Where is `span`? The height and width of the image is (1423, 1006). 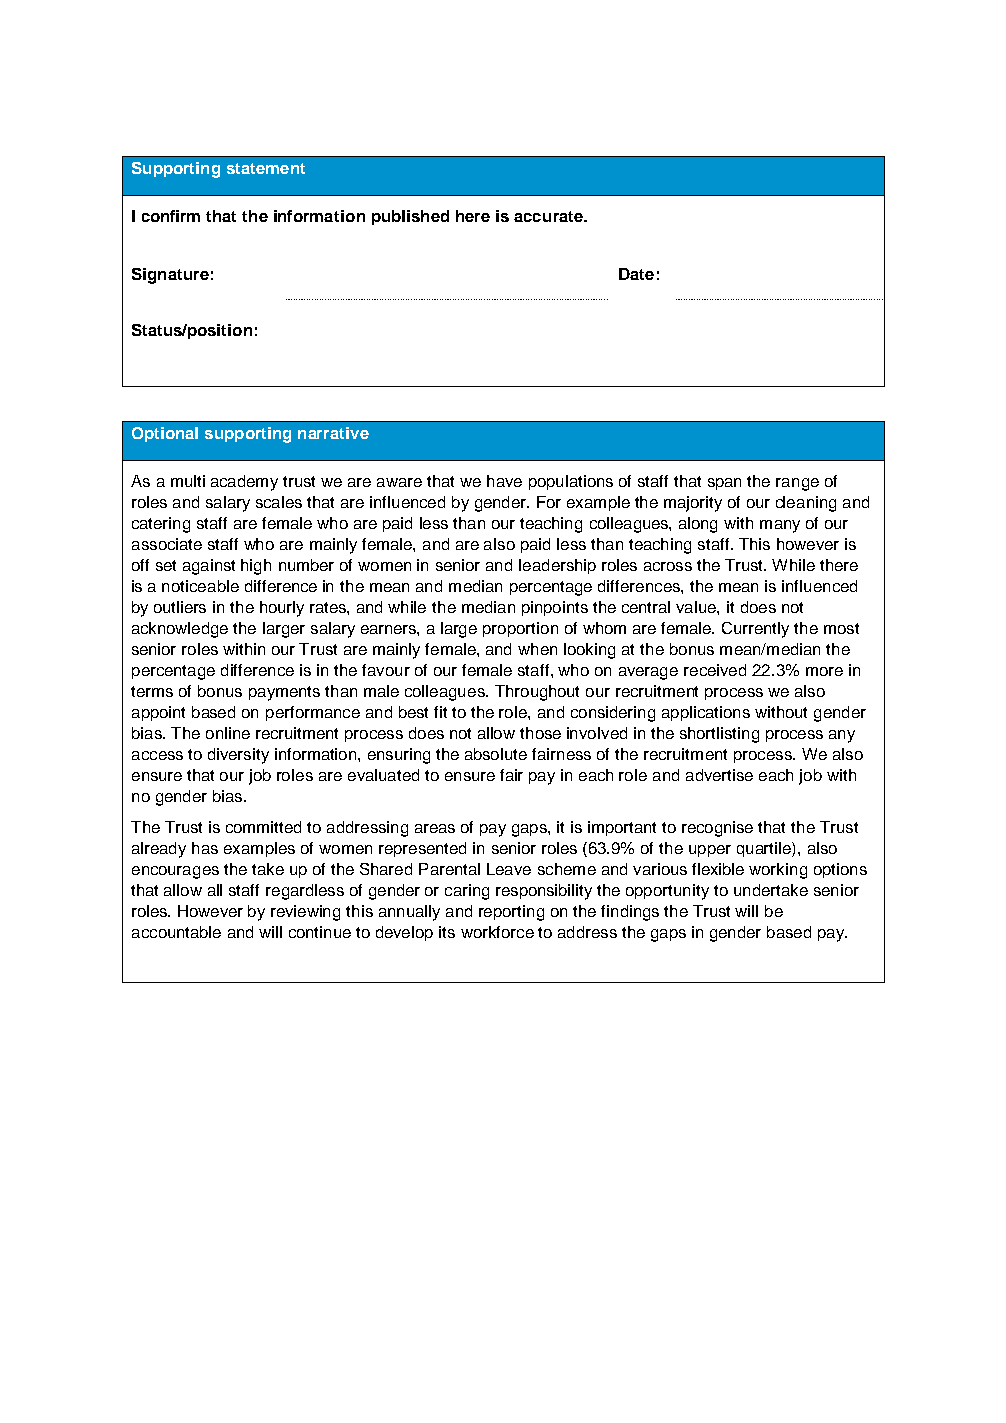 span is located at coordinates (724, 484).
